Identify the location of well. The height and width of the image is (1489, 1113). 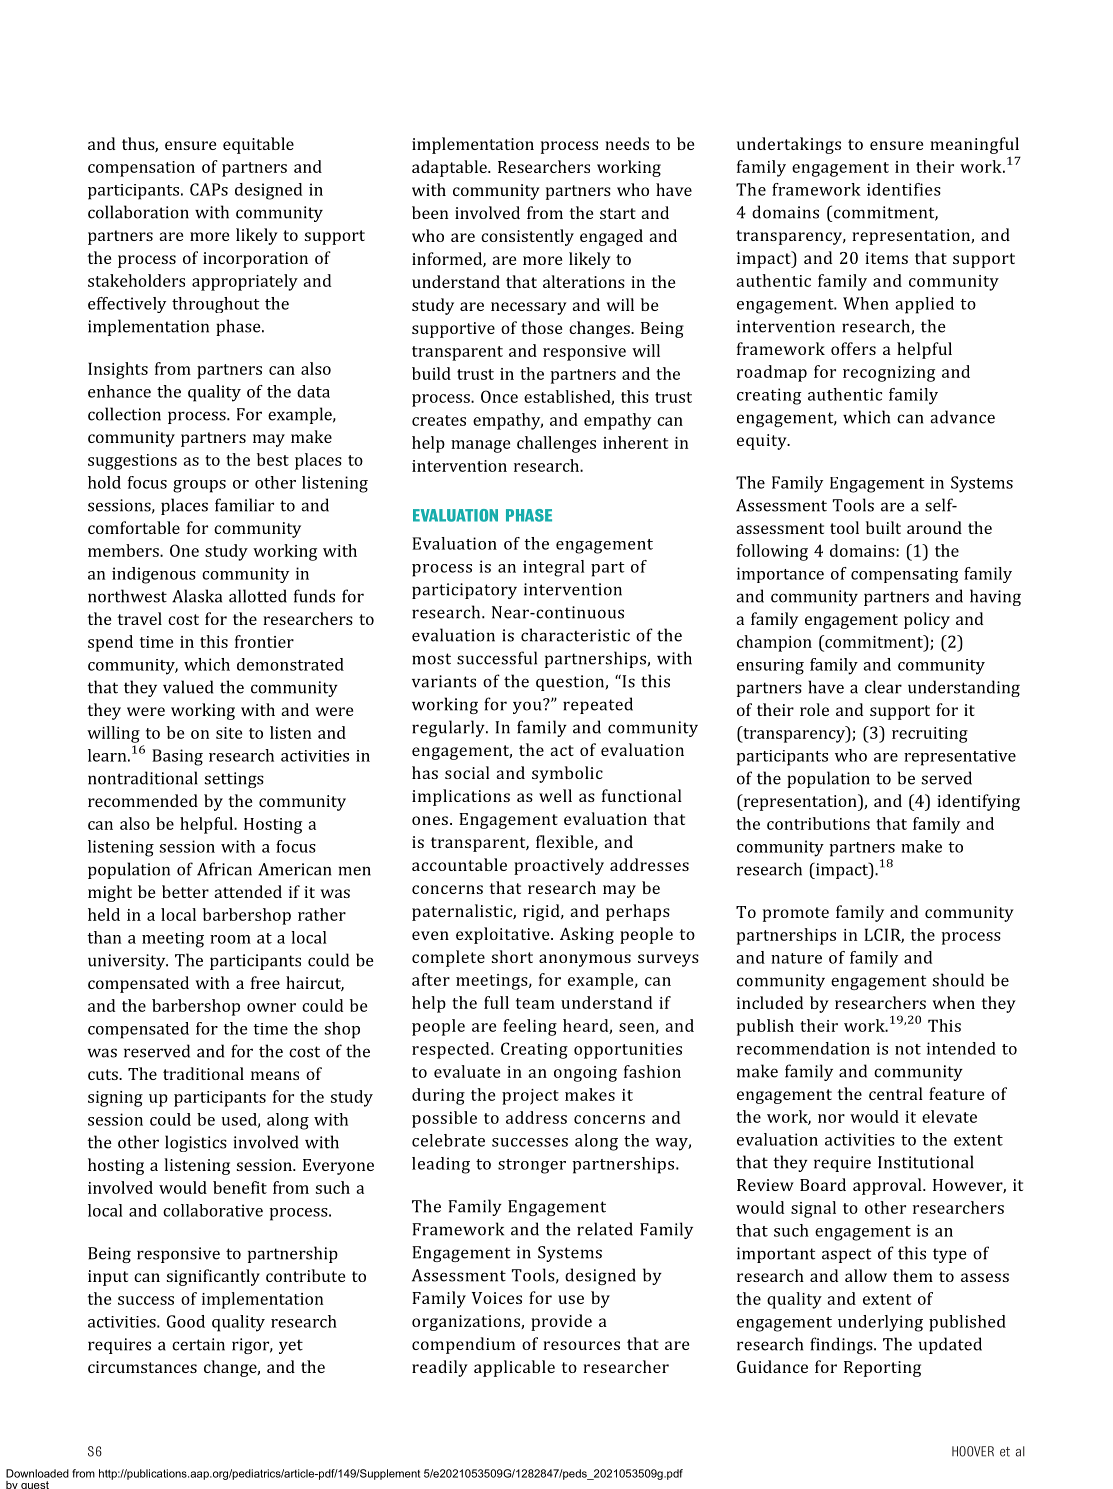
(555, 795).
